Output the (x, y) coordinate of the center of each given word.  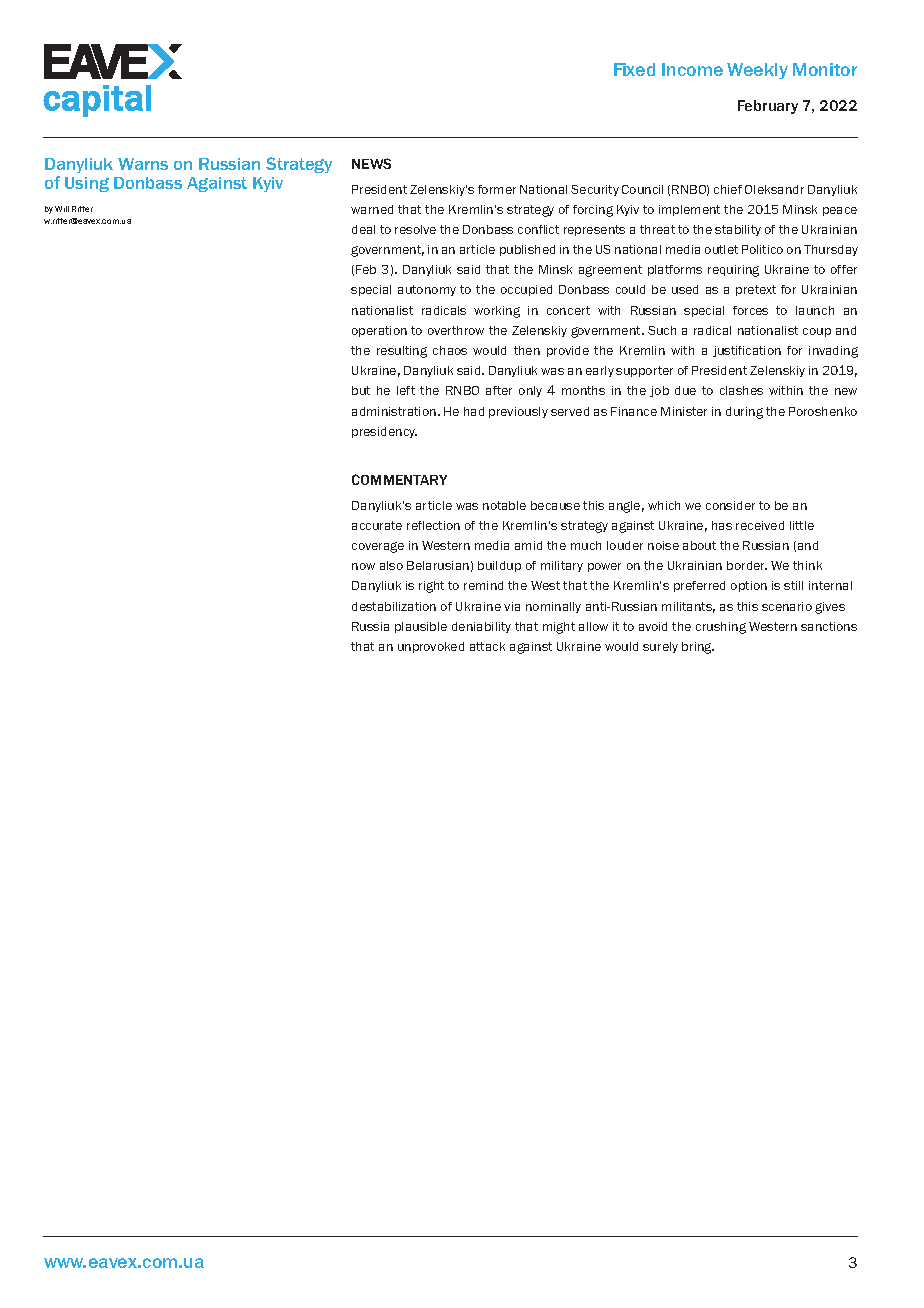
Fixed (634, 69)
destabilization (394, 606)
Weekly (757, 71)
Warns (143, 164)
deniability (481, 627)
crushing (721, 628)
